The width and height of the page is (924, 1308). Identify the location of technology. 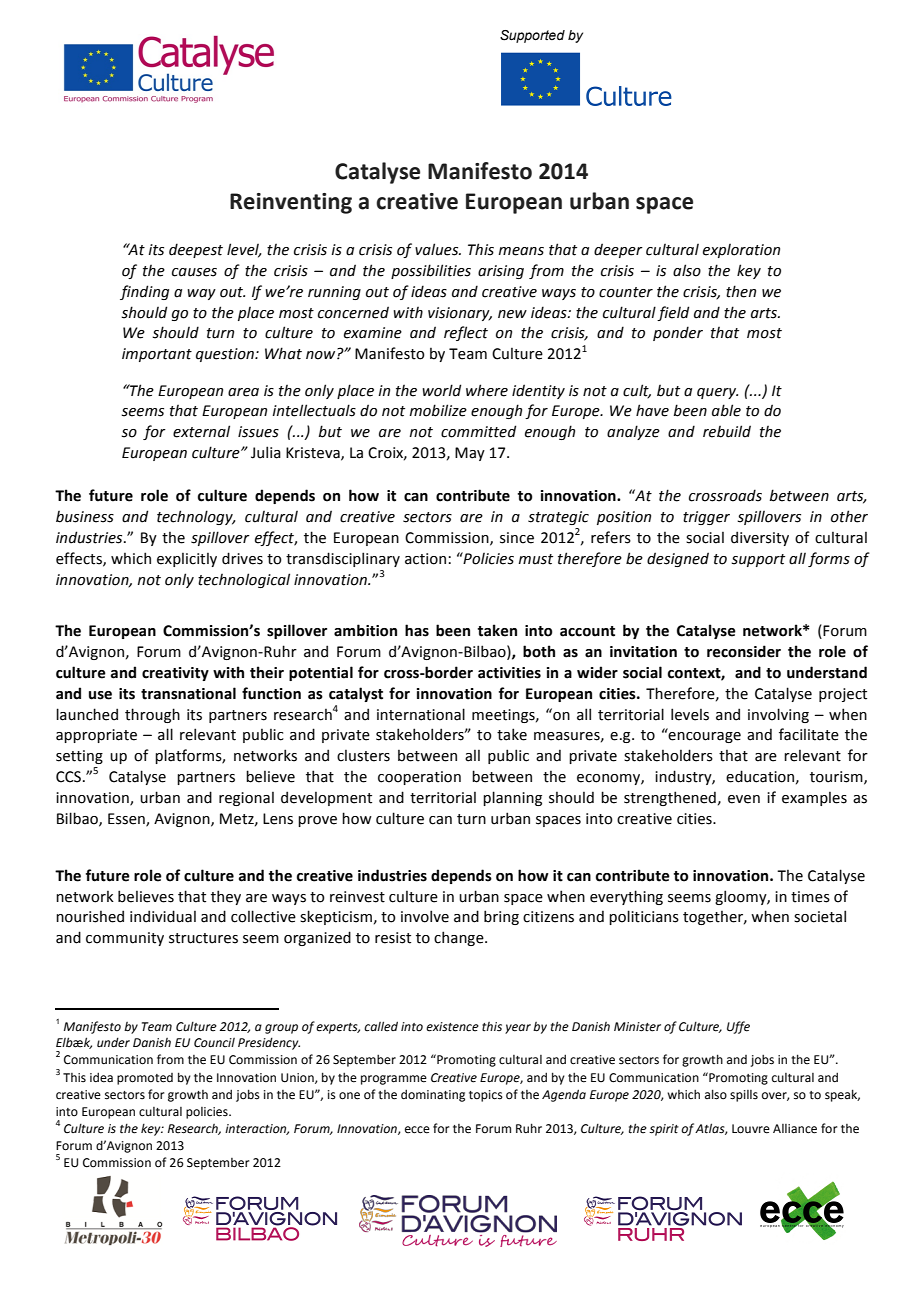
(196, 517).
